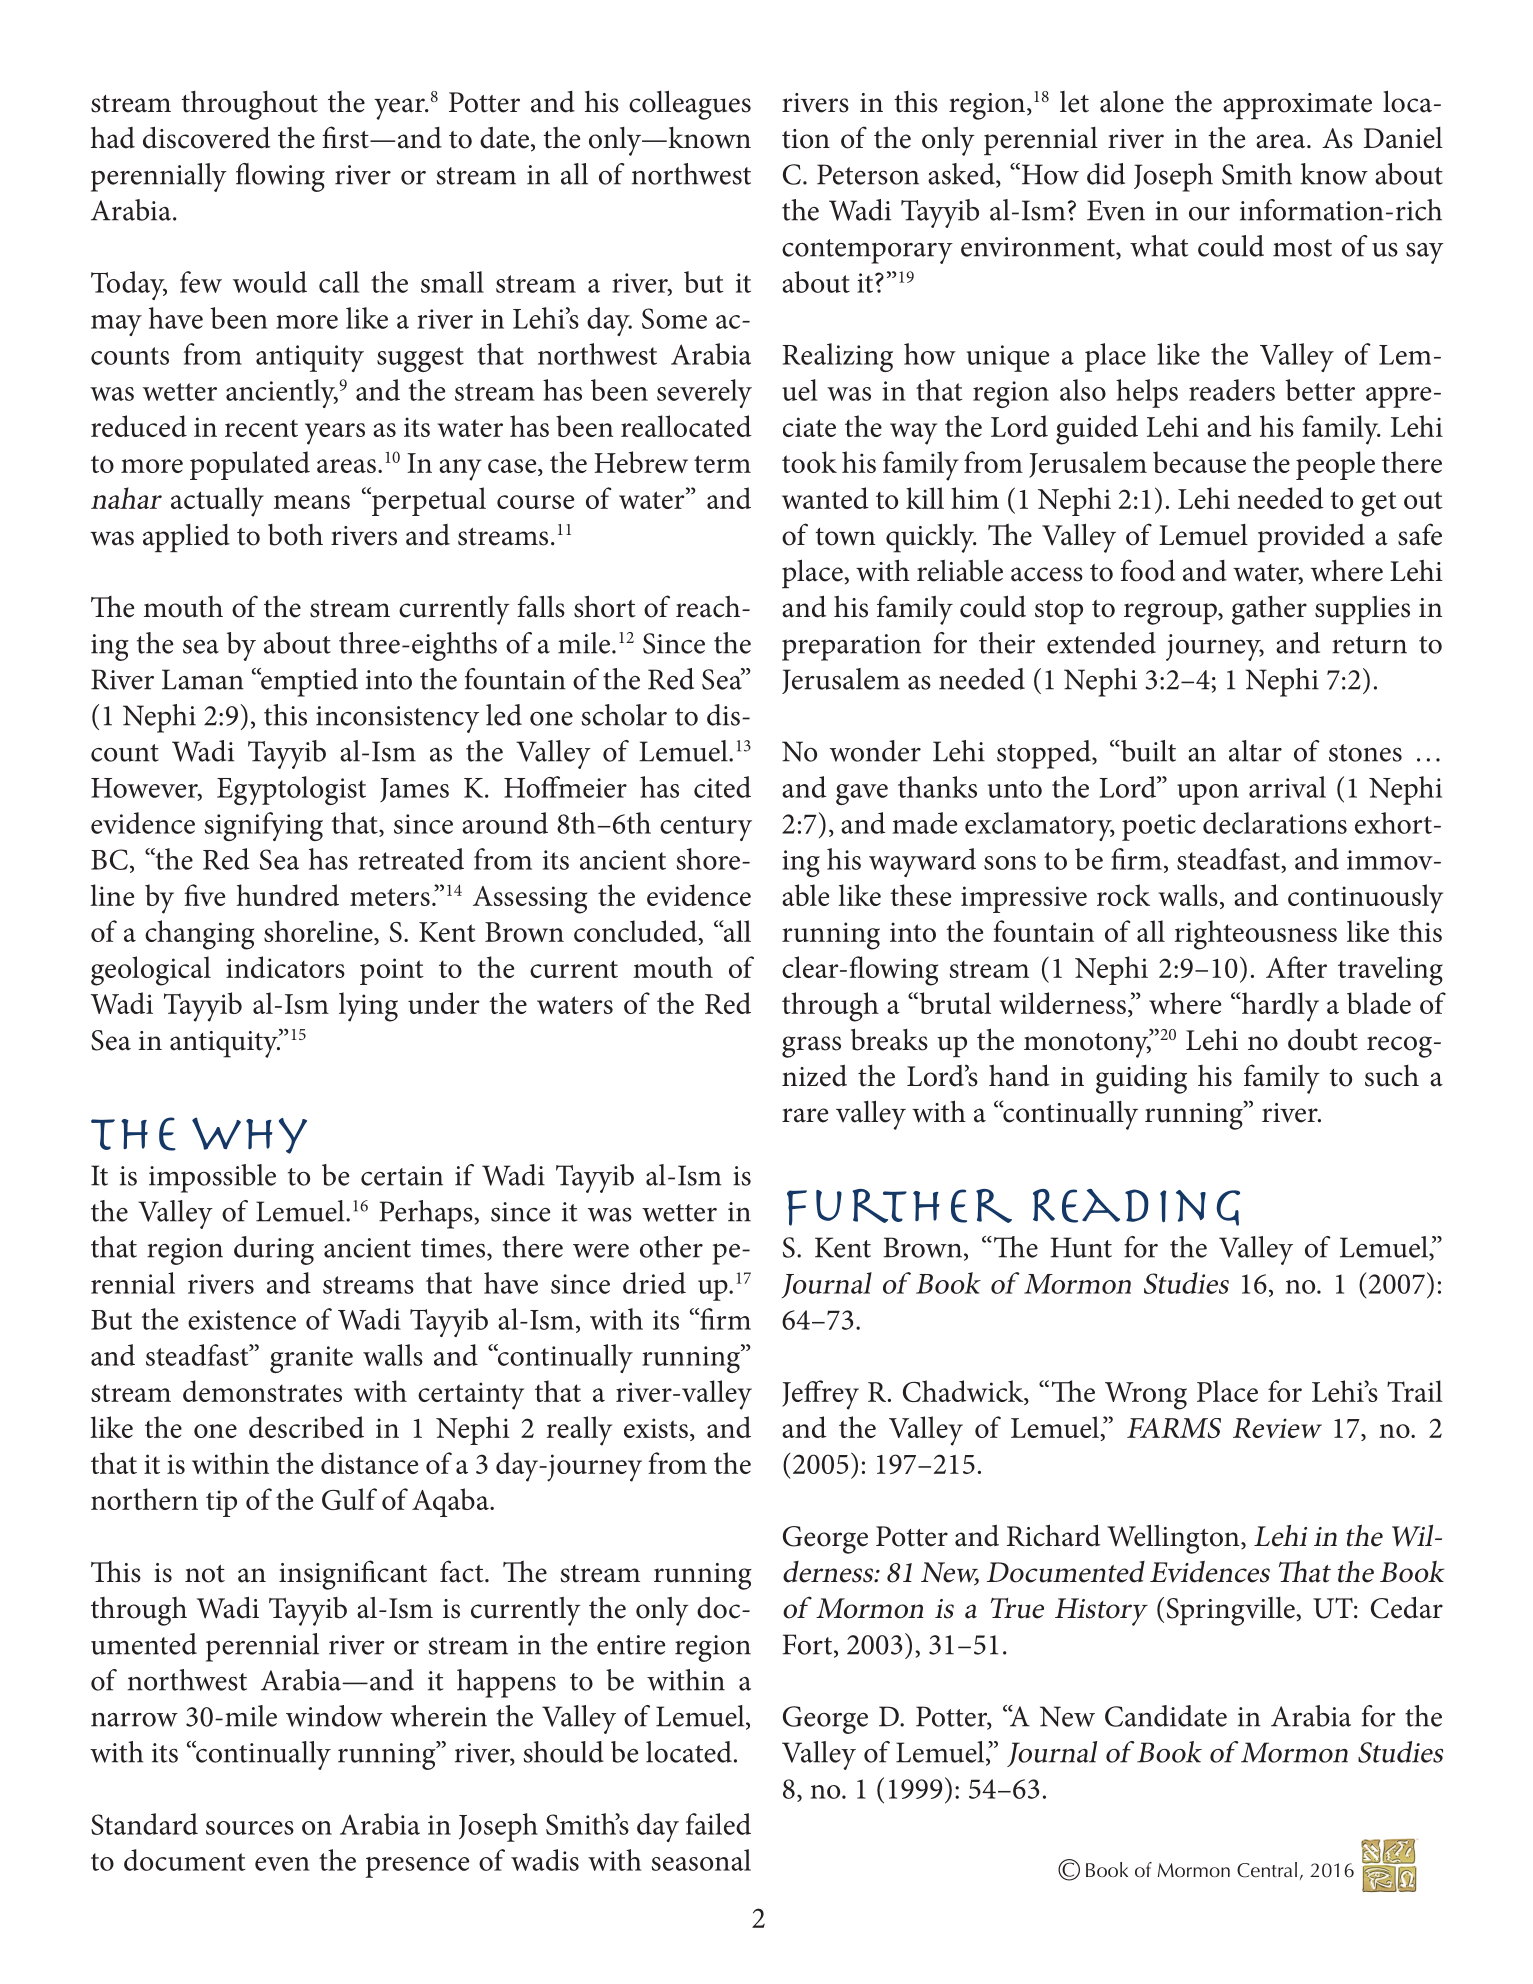 This image has width=1533, height=1984. What do you see at coordinates (820, 1395) in the image?
I see `Jeffrey` at bounding box center [820, 1395].
